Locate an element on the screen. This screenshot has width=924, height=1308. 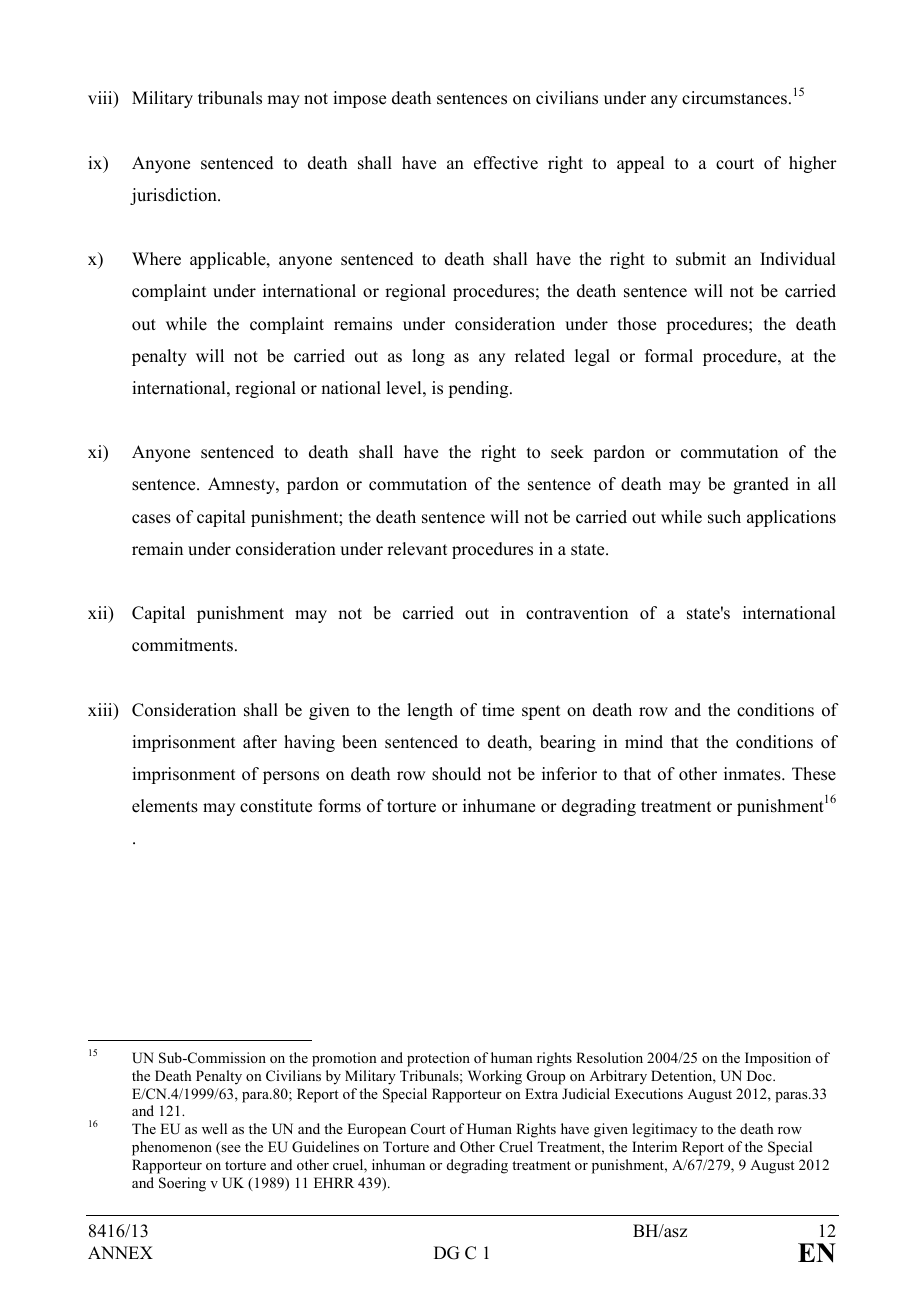
cases is located at coordinates (151, 519).
